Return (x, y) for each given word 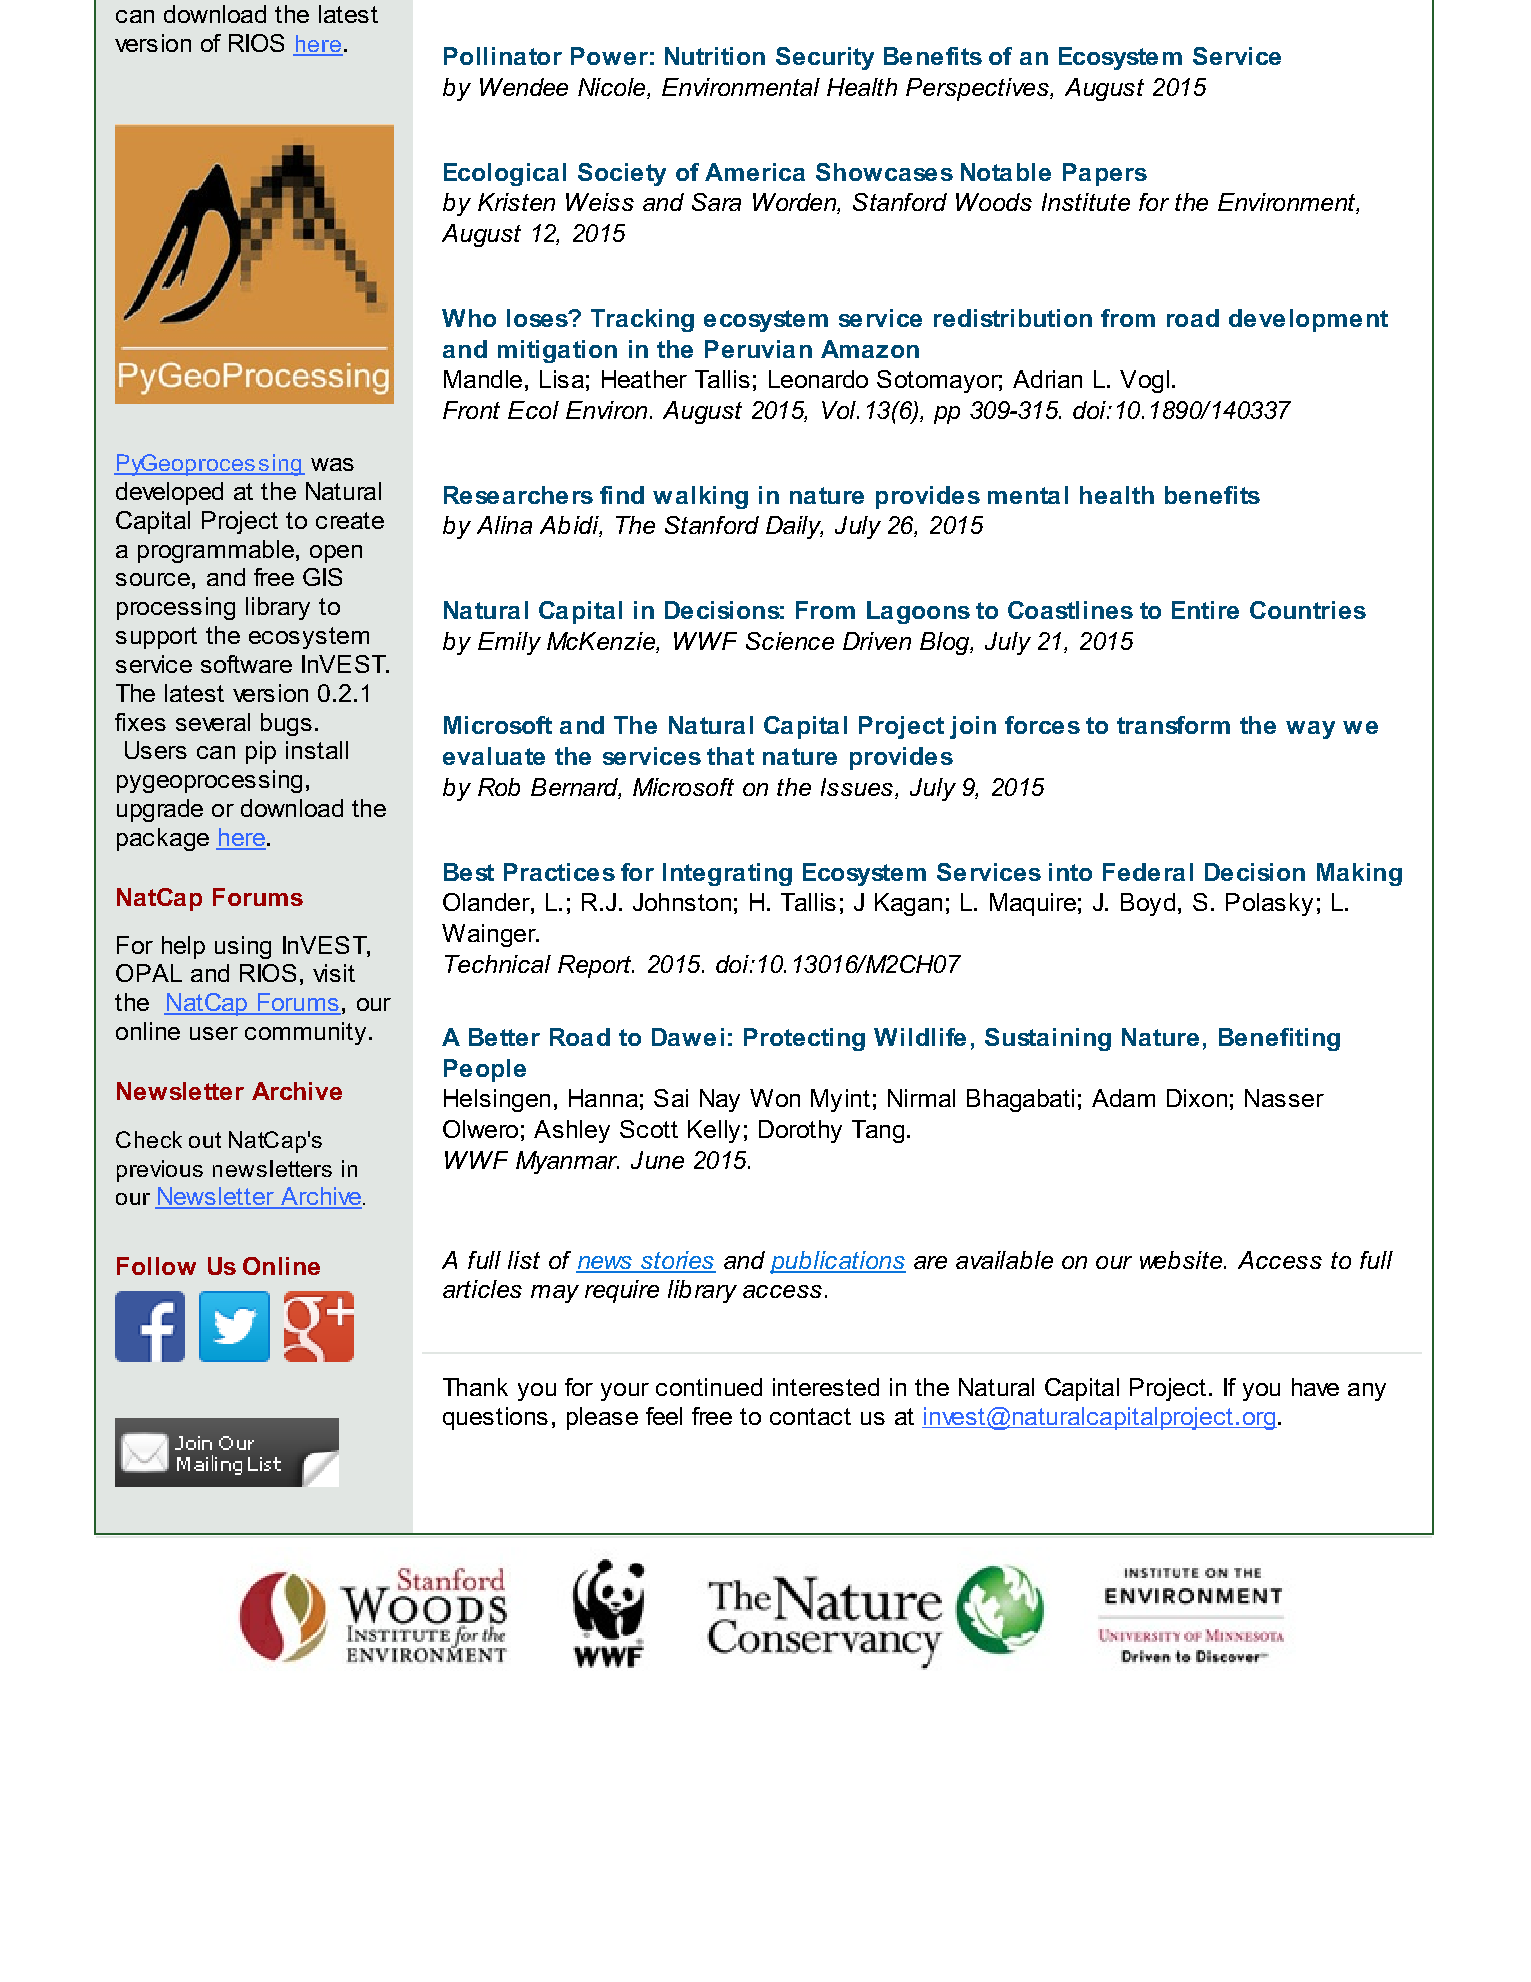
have (1315, 1387)
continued (709, 1387)
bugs (286, 724)
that (730, 756)
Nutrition (715, 56)
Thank (475, 1387)
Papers (1105, 174)
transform (1173, 725)
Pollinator (503, 56)
